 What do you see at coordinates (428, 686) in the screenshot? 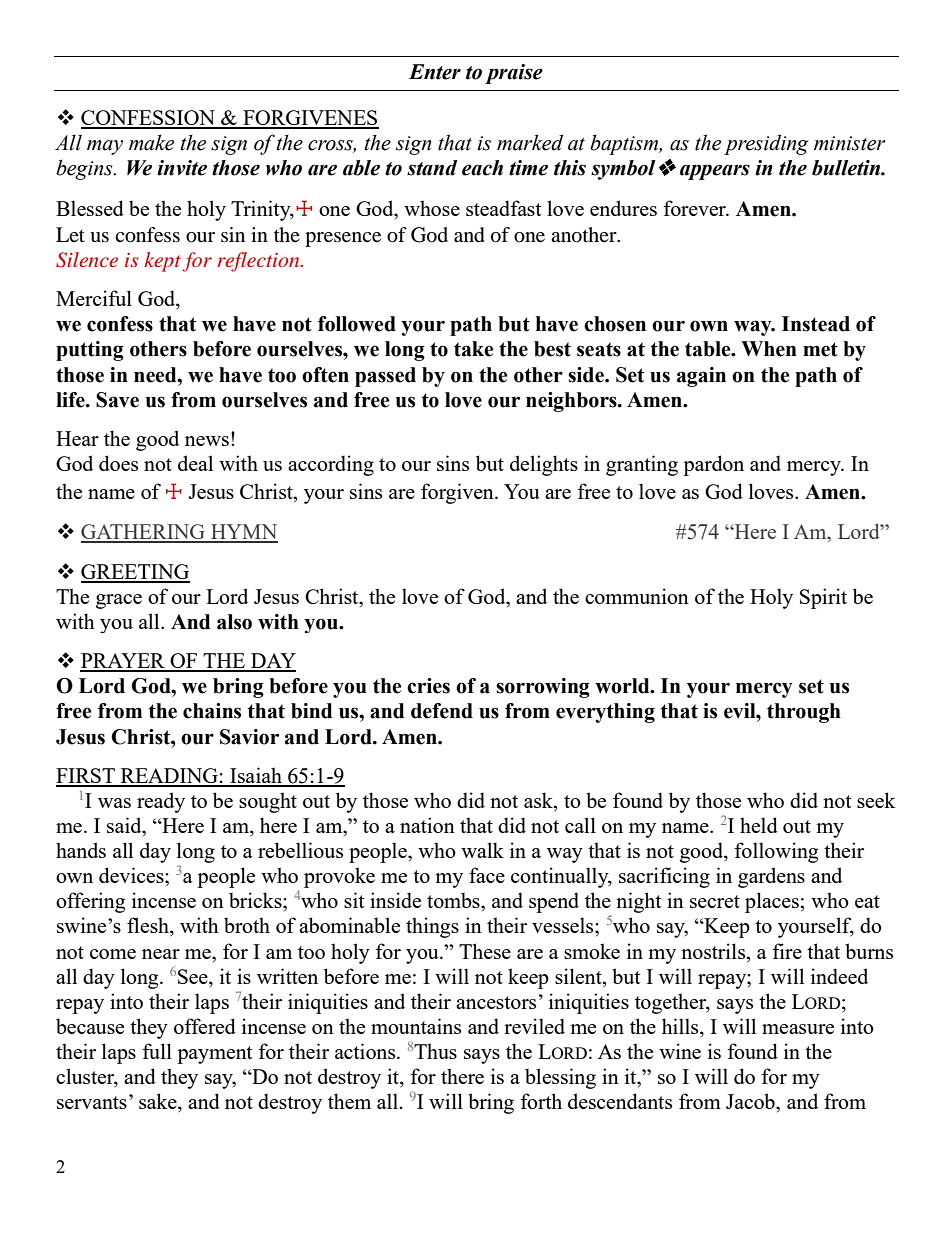
I see `cries` at bounding box center [428, 686].
